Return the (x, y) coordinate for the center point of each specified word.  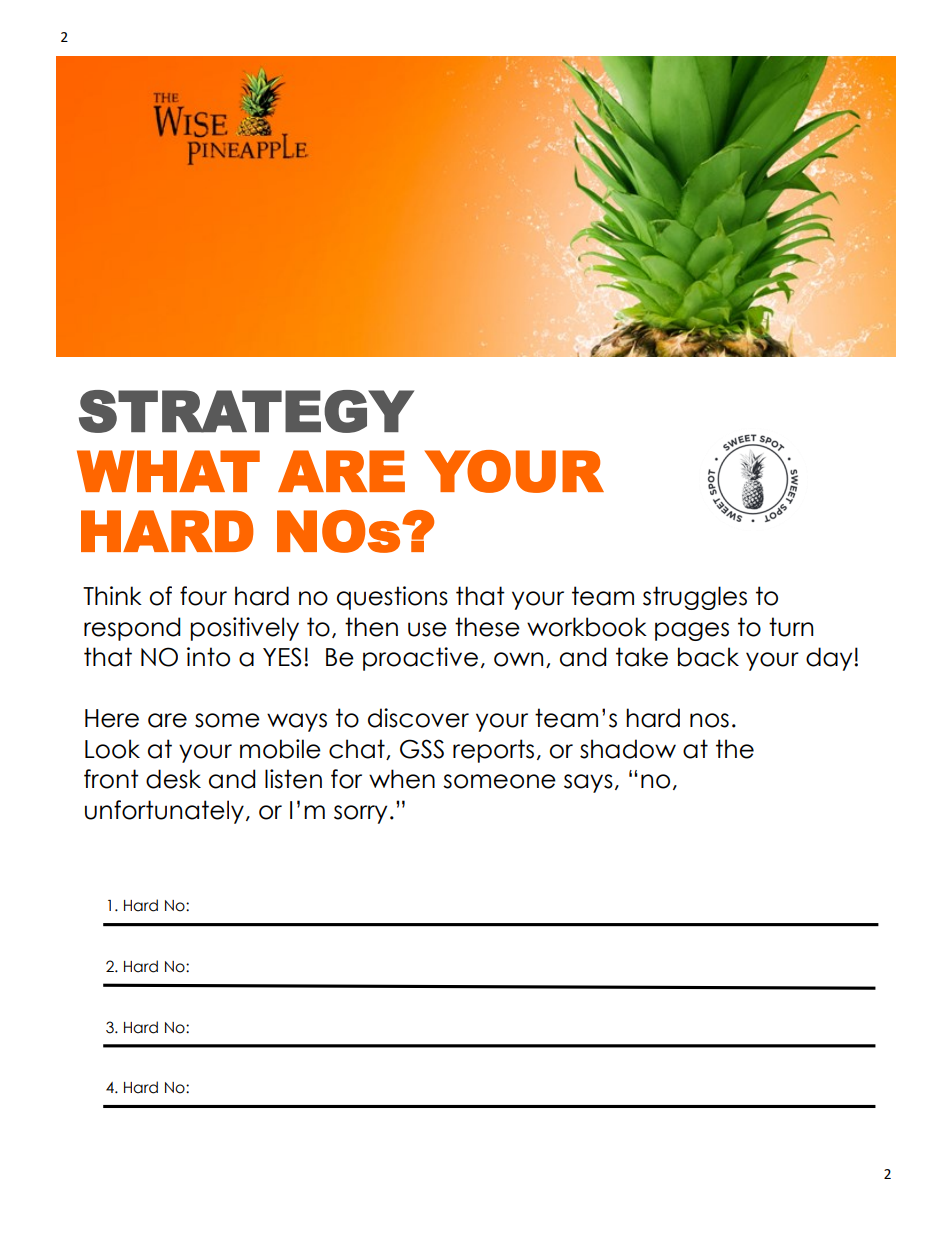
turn (791, 627)
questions (392, 598)
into (208, 657)
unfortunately (164, 812)
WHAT (168, 471)
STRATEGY (246, 411)
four (203, 596)
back (708, 657)
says (588, 783)
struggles (695, 598)
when (402, 779)
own (518, 659)
